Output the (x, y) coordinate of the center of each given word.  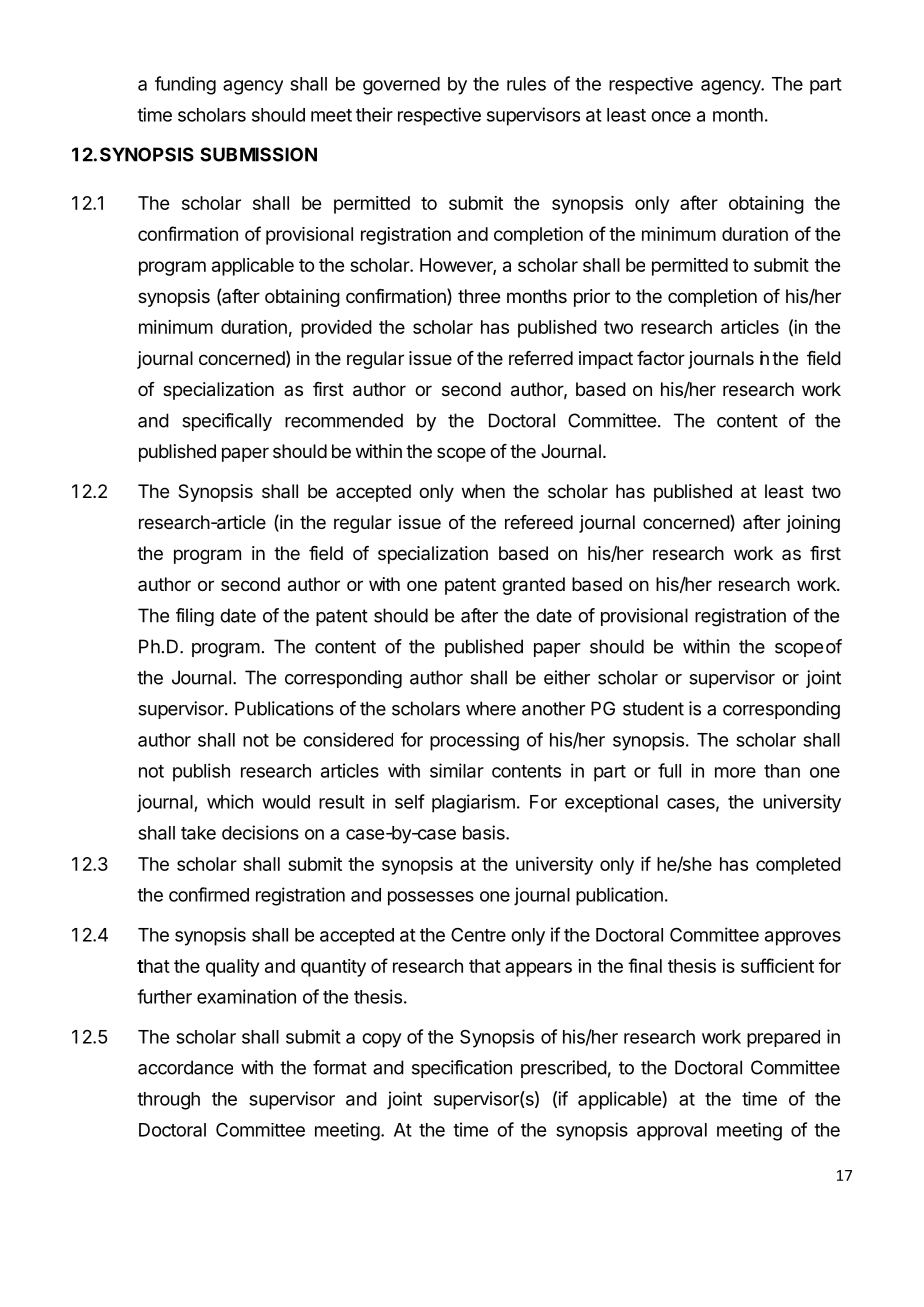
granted (533, 586)
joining (813, 524)
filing (195, 617)
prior (592, 298)
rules (526, 84)
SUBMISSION (258, 154)
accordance (185, 1067)
